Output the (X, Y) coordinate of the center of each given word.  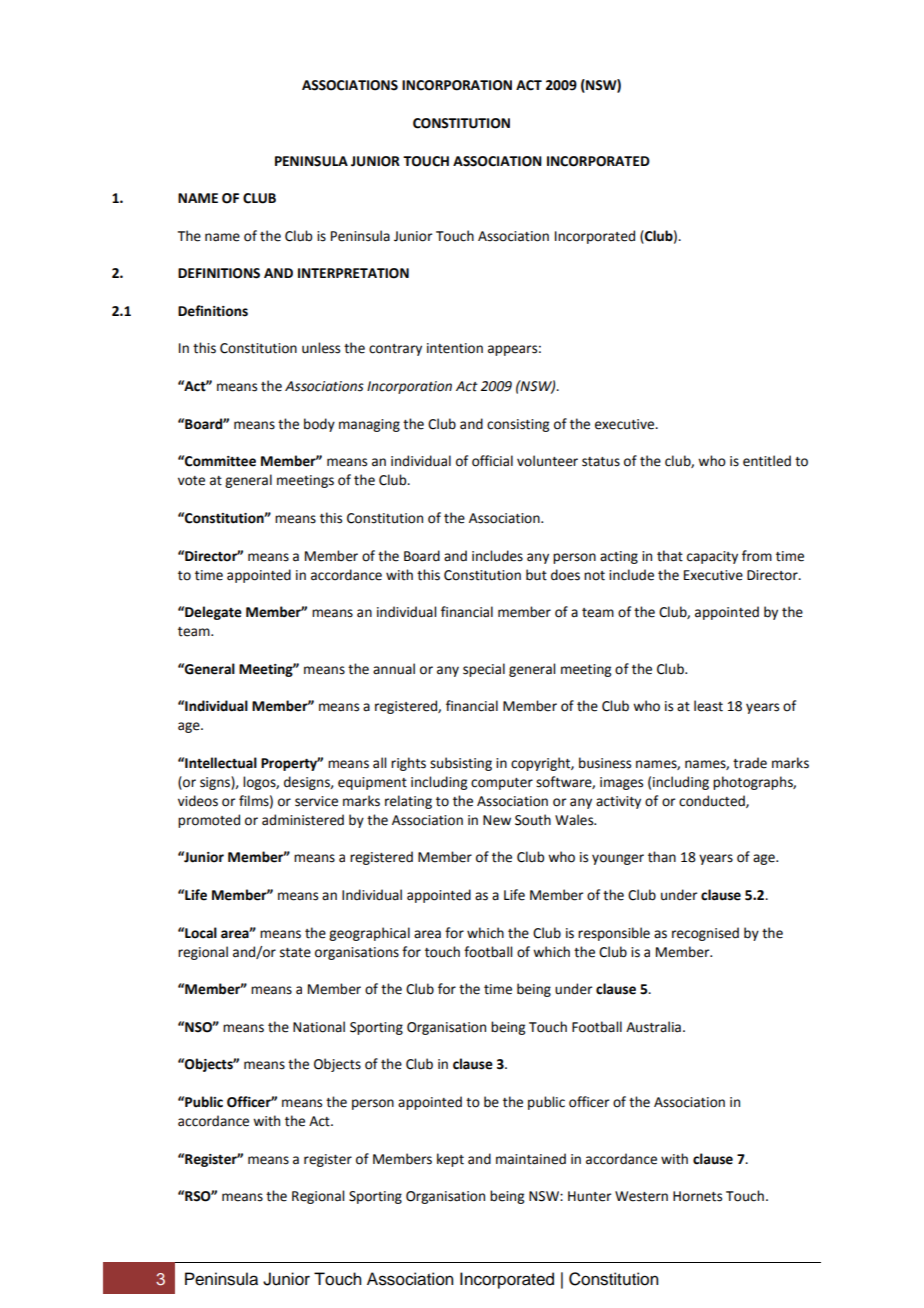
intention (455, 348)
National (319, 1027)
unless (321, 348)
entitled (767, 461)
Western (641, 1196)
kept (450, 1160)
